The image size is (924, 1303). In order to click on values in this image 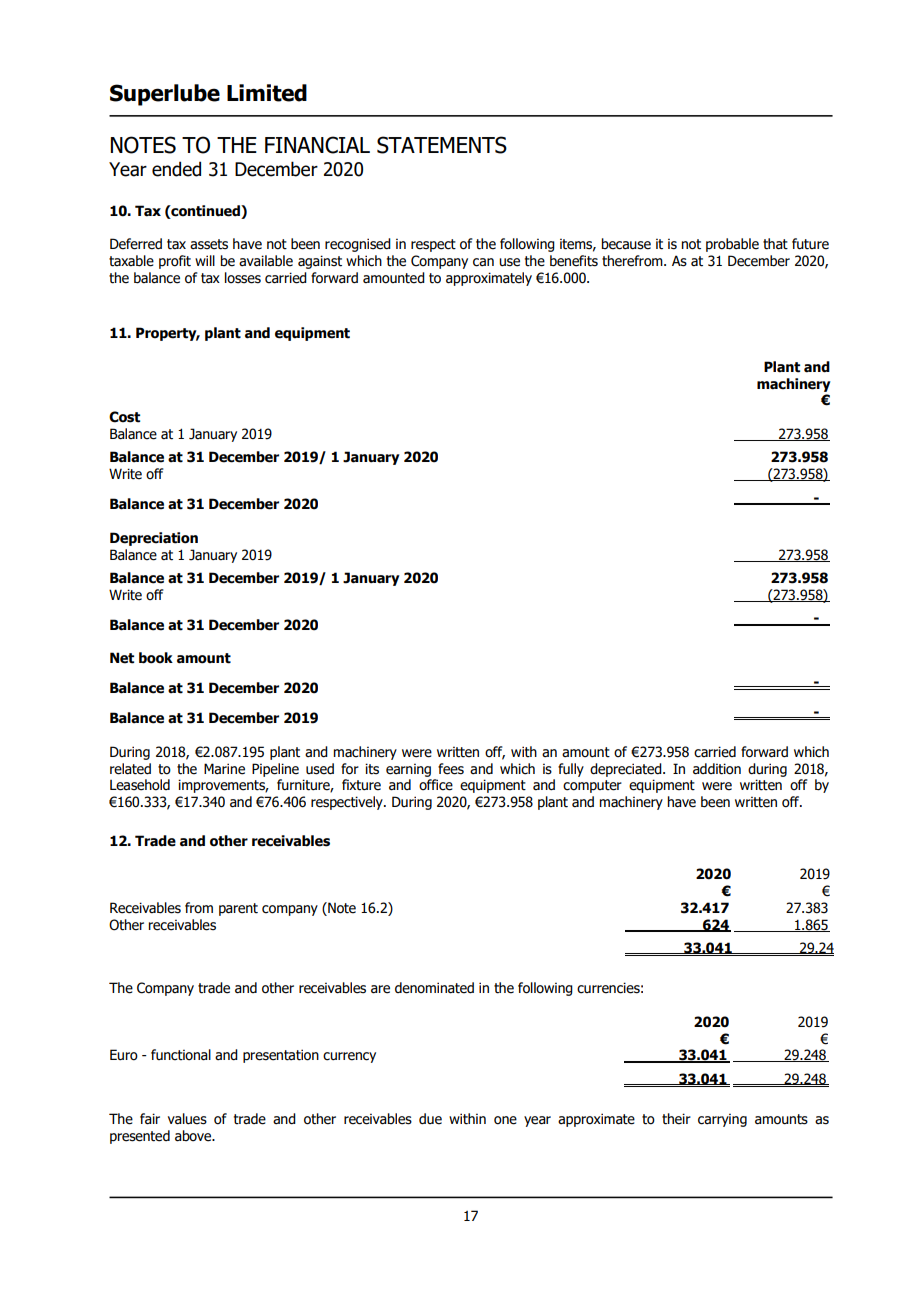, I will do `click(187, 1119)`.
